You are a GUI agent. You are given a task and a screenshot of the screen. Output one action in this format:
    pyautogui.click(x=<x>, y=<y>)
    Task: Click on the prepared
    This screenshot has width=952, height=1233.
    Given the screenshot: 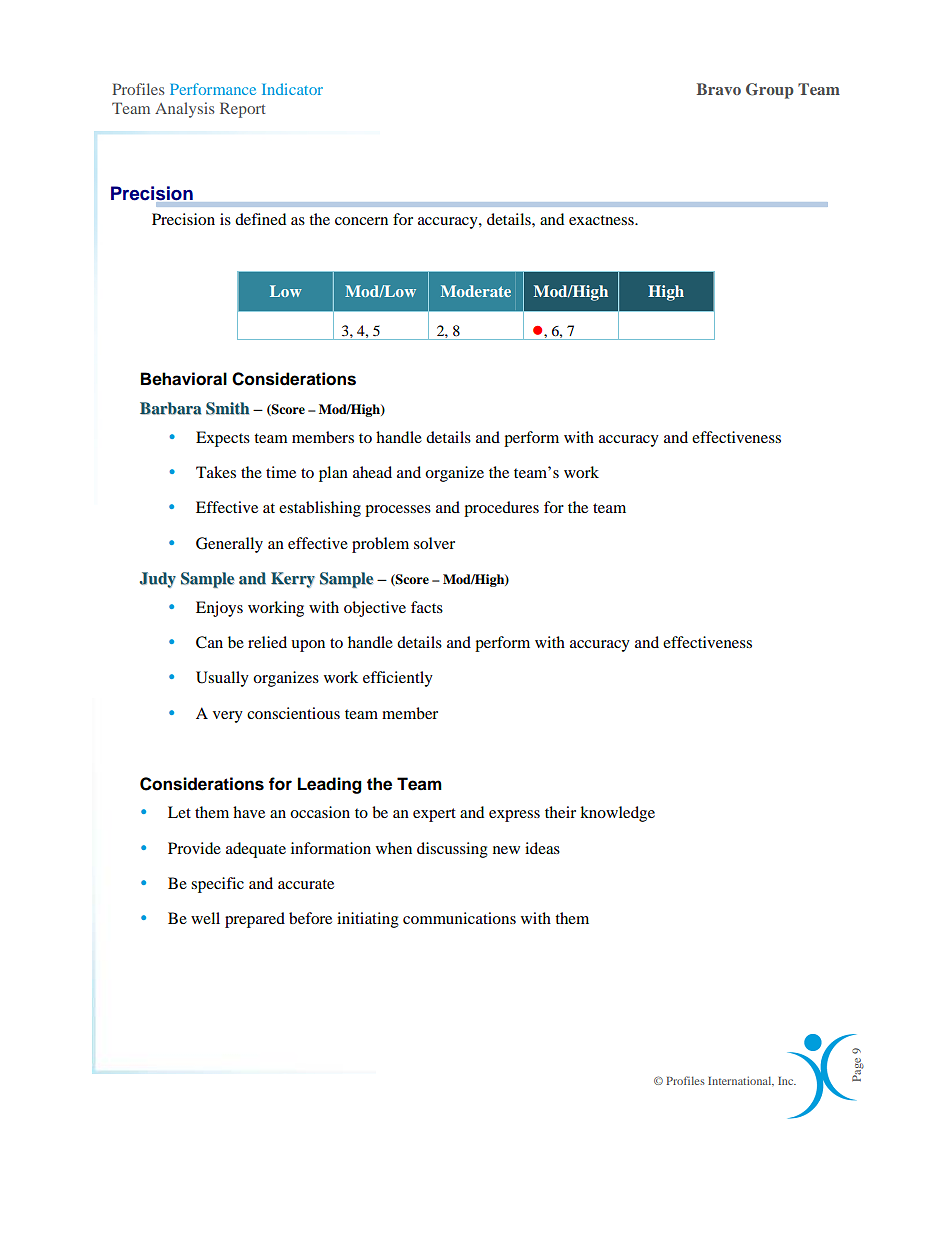 What is the action you would take?
    pyautogui.click(x=255, y=920)
